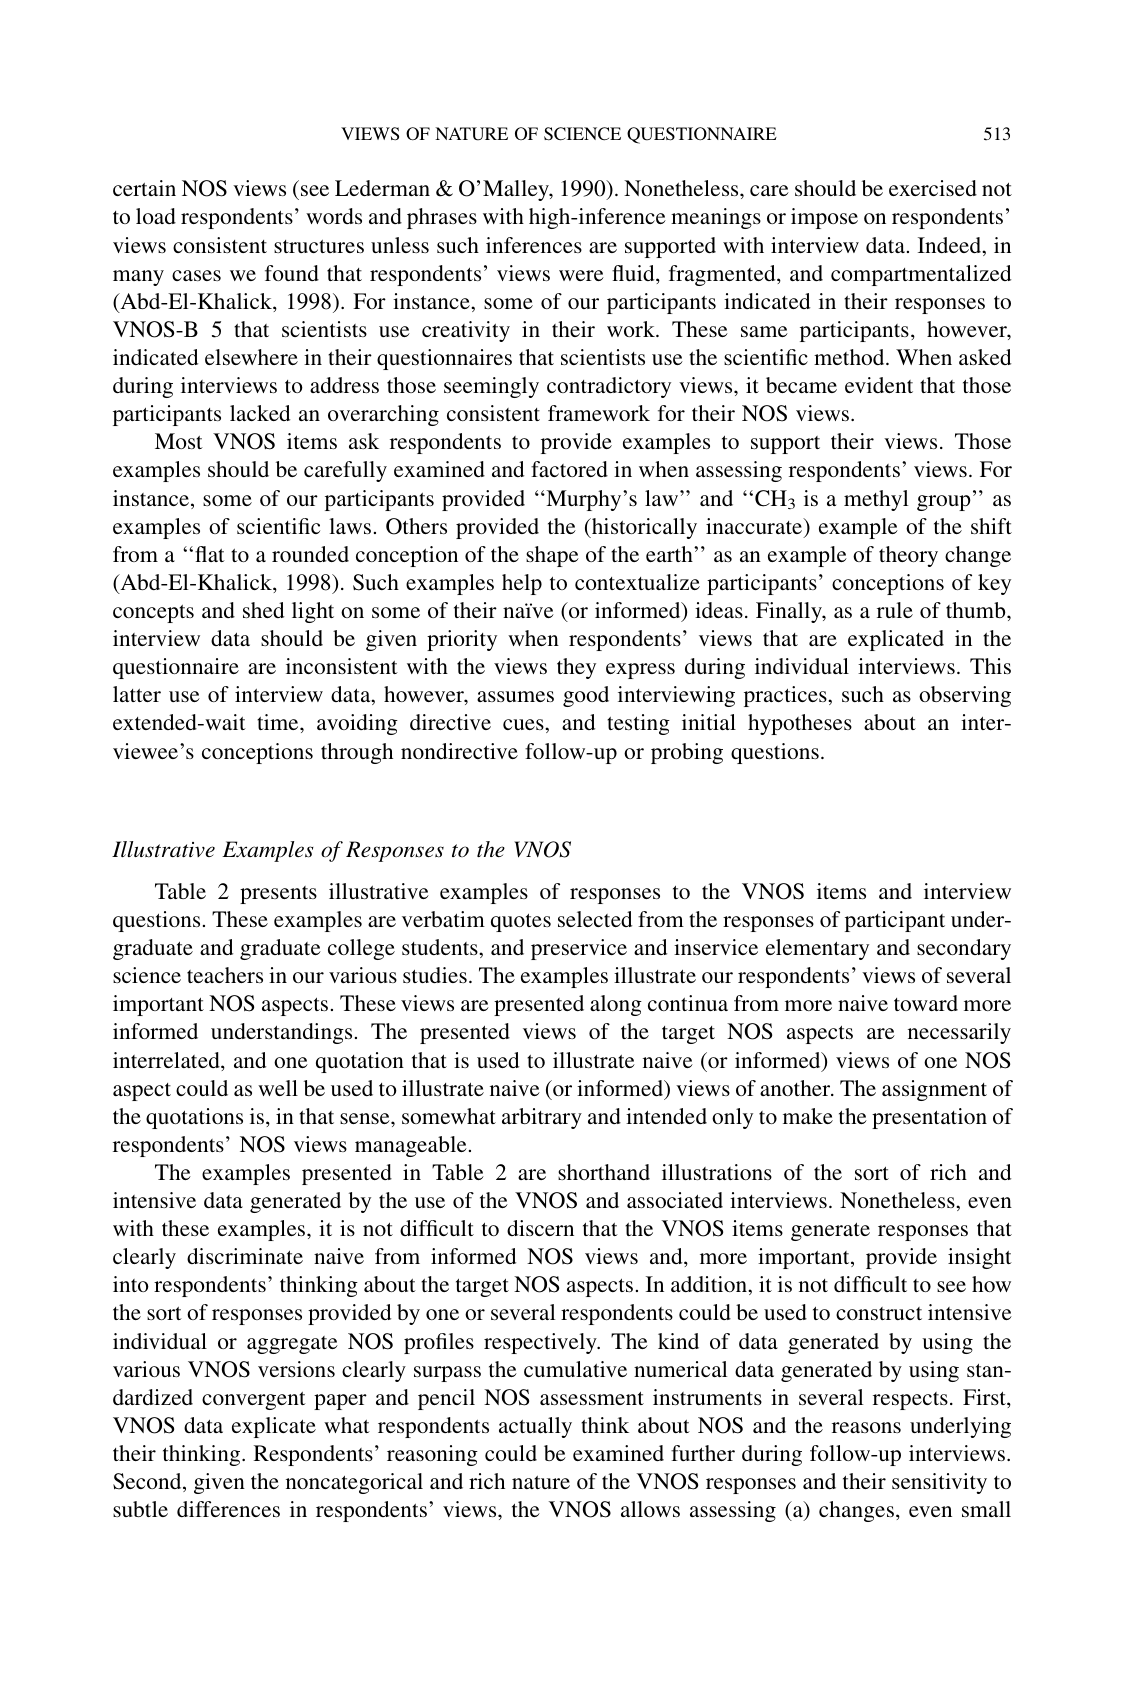 The image size is (1138, 1693). What do you see at coordinates (210, 554) in the screenshot?
I see `flat` at bounding box center [210, 554].
